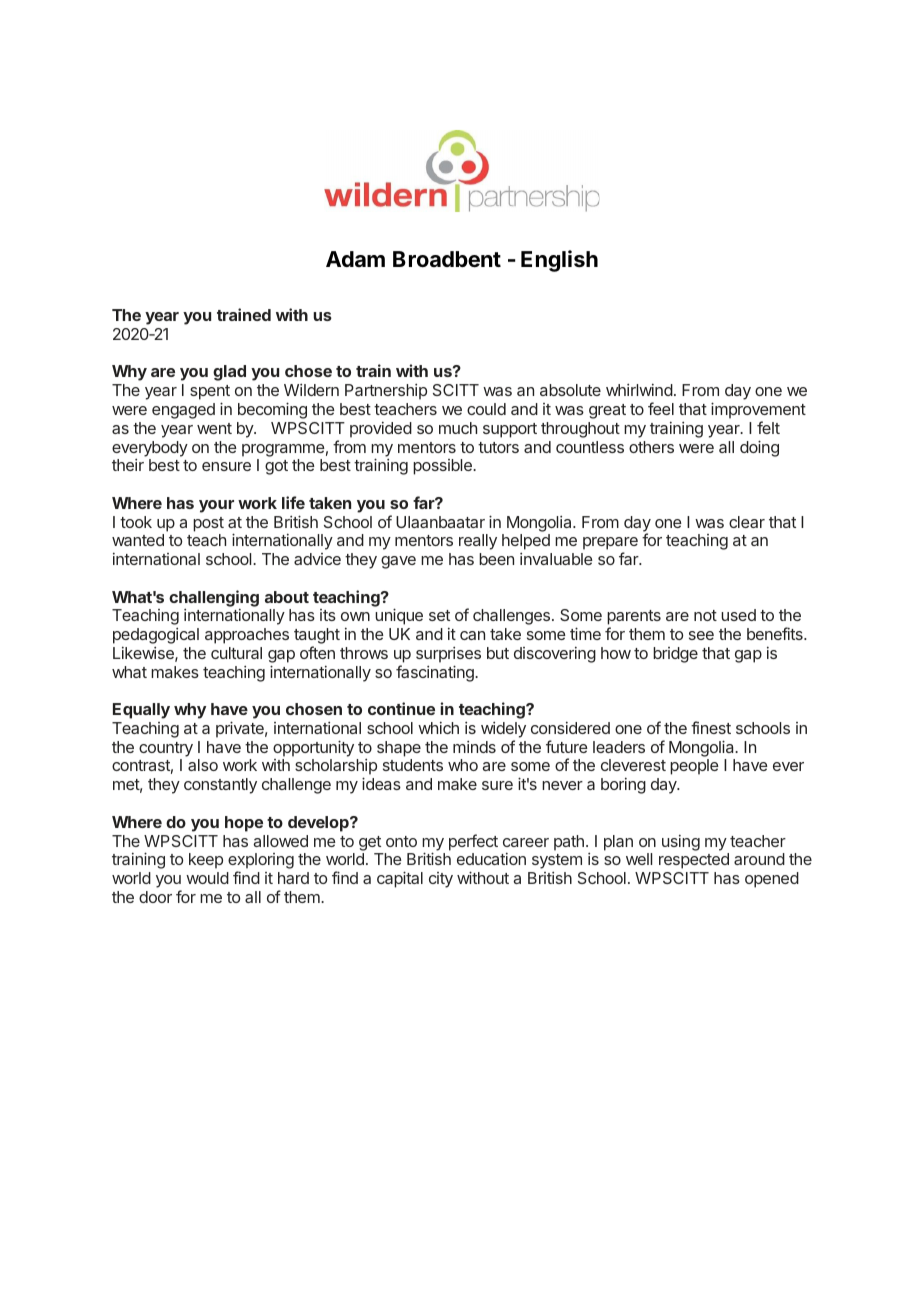 The width and height of the image is (924, 1308). What do you see at coordinates (675, 655) in the image?
I see `bridge` at bounding box center [675, 655].
